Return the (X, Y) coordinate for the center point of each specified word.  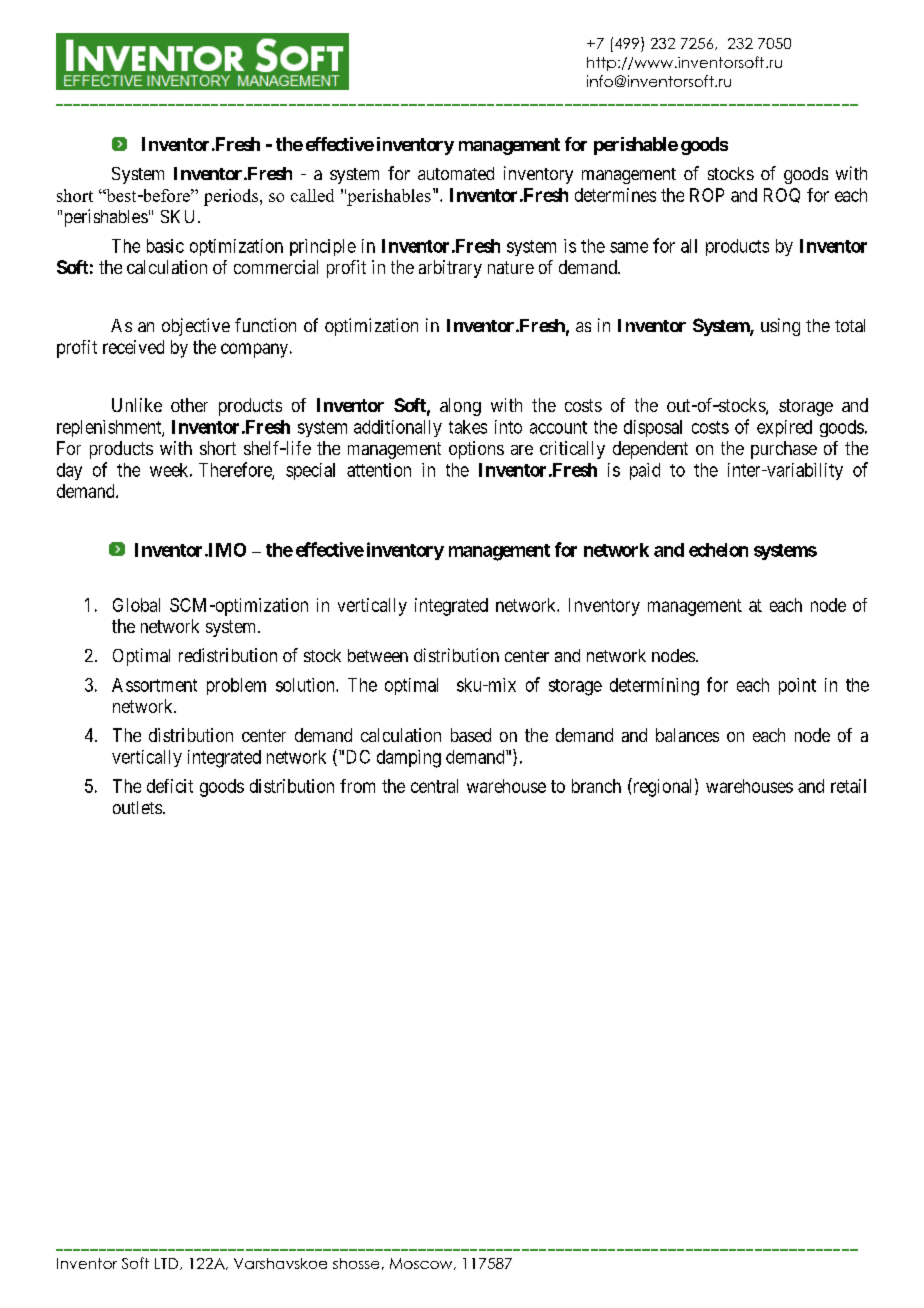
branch (596, 786)
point (797, 686)
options (476, 450)
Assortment (154, 685)
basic (165, 246)
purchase (784, 450)
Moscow (422, 1264)
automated (456, 173)
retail (848, 786)
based (471, 735)
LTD (166, 1263)
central (434, 786)
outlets (137, 807)
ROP (707, 195)
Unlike (137, 405)
